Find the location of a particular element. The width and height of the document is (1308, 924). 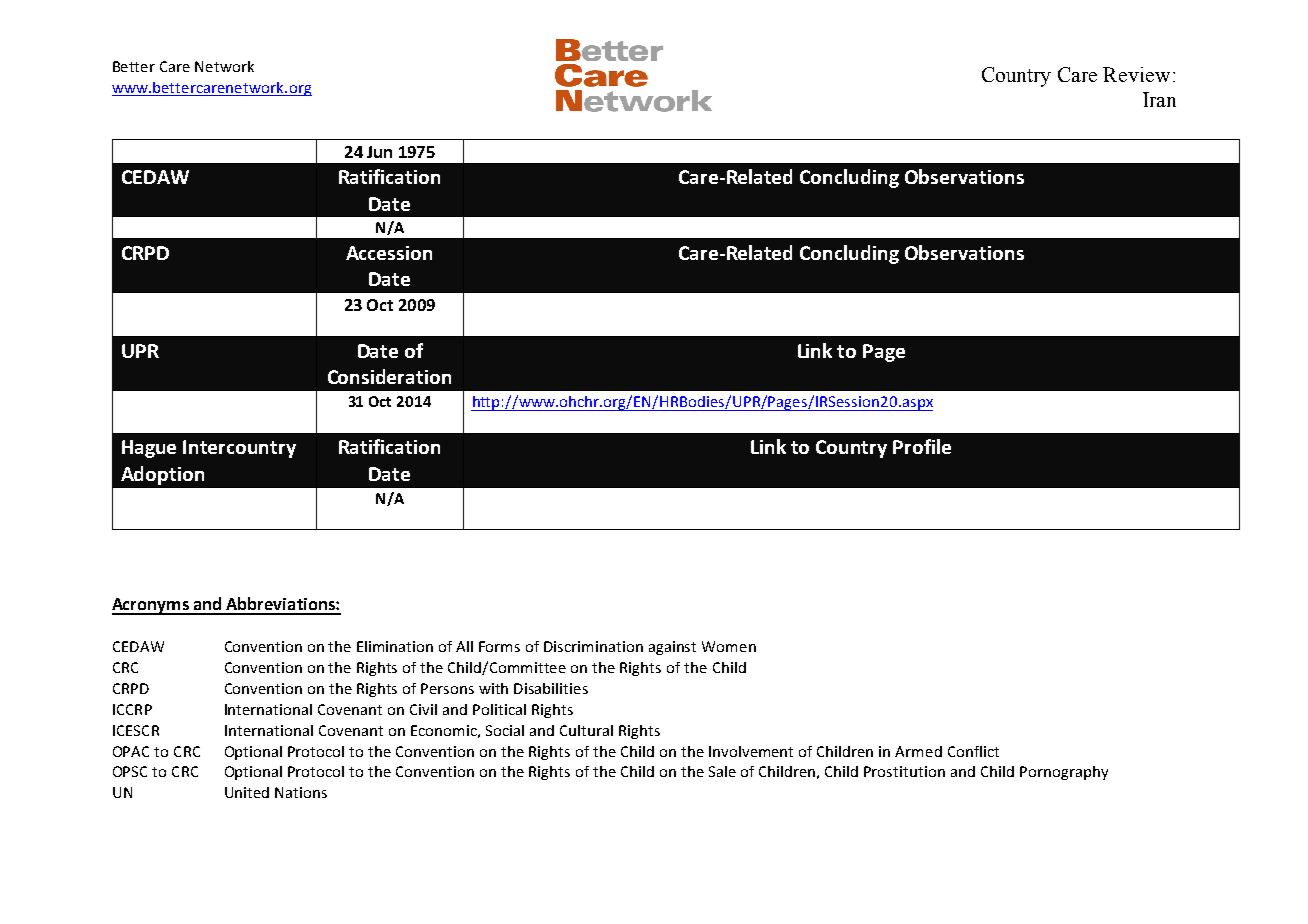

Women is located at coordinates (729, 646).
